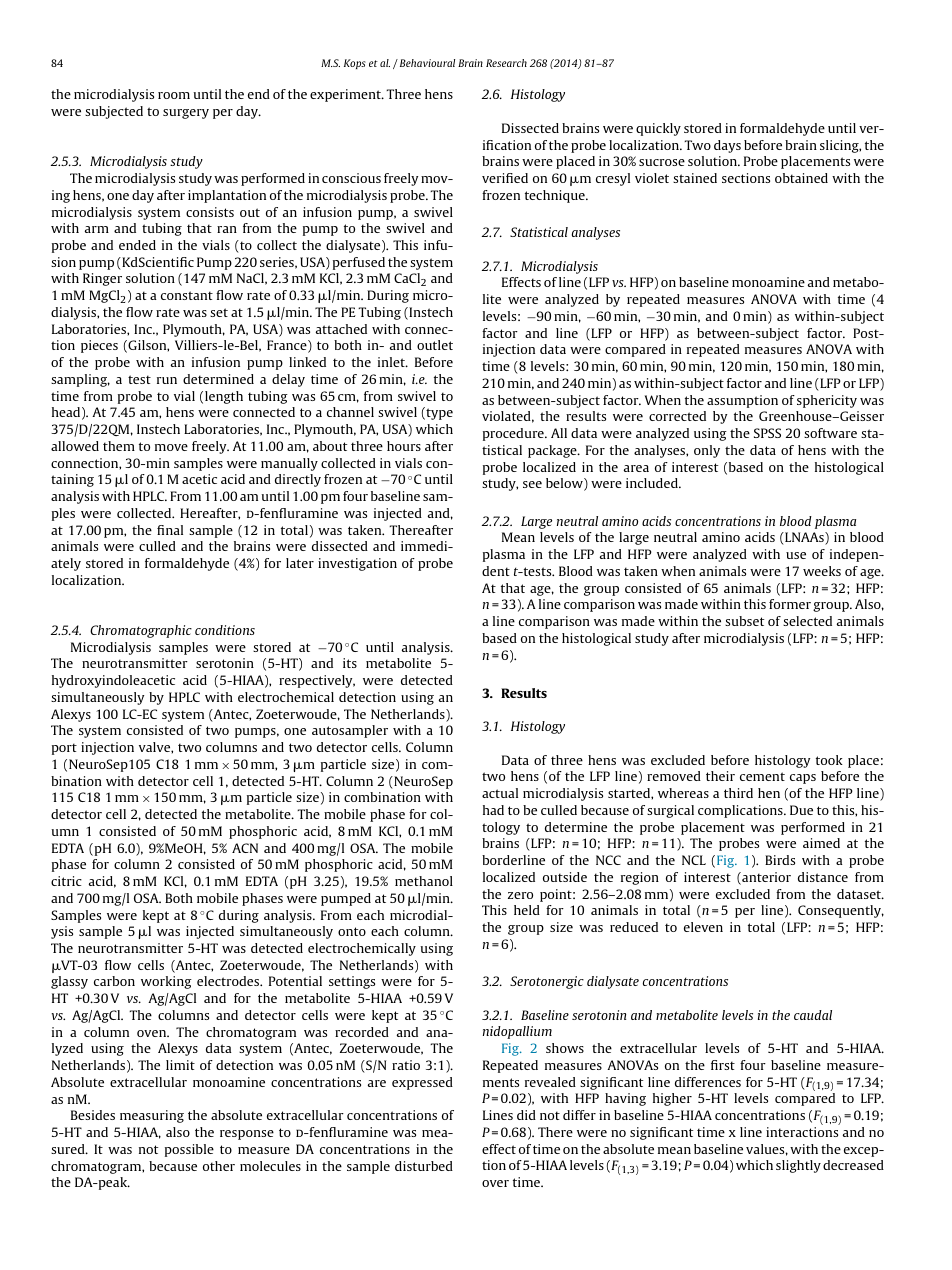 The image size is (952, 1270). I want to click on days, so click(727, 146).
